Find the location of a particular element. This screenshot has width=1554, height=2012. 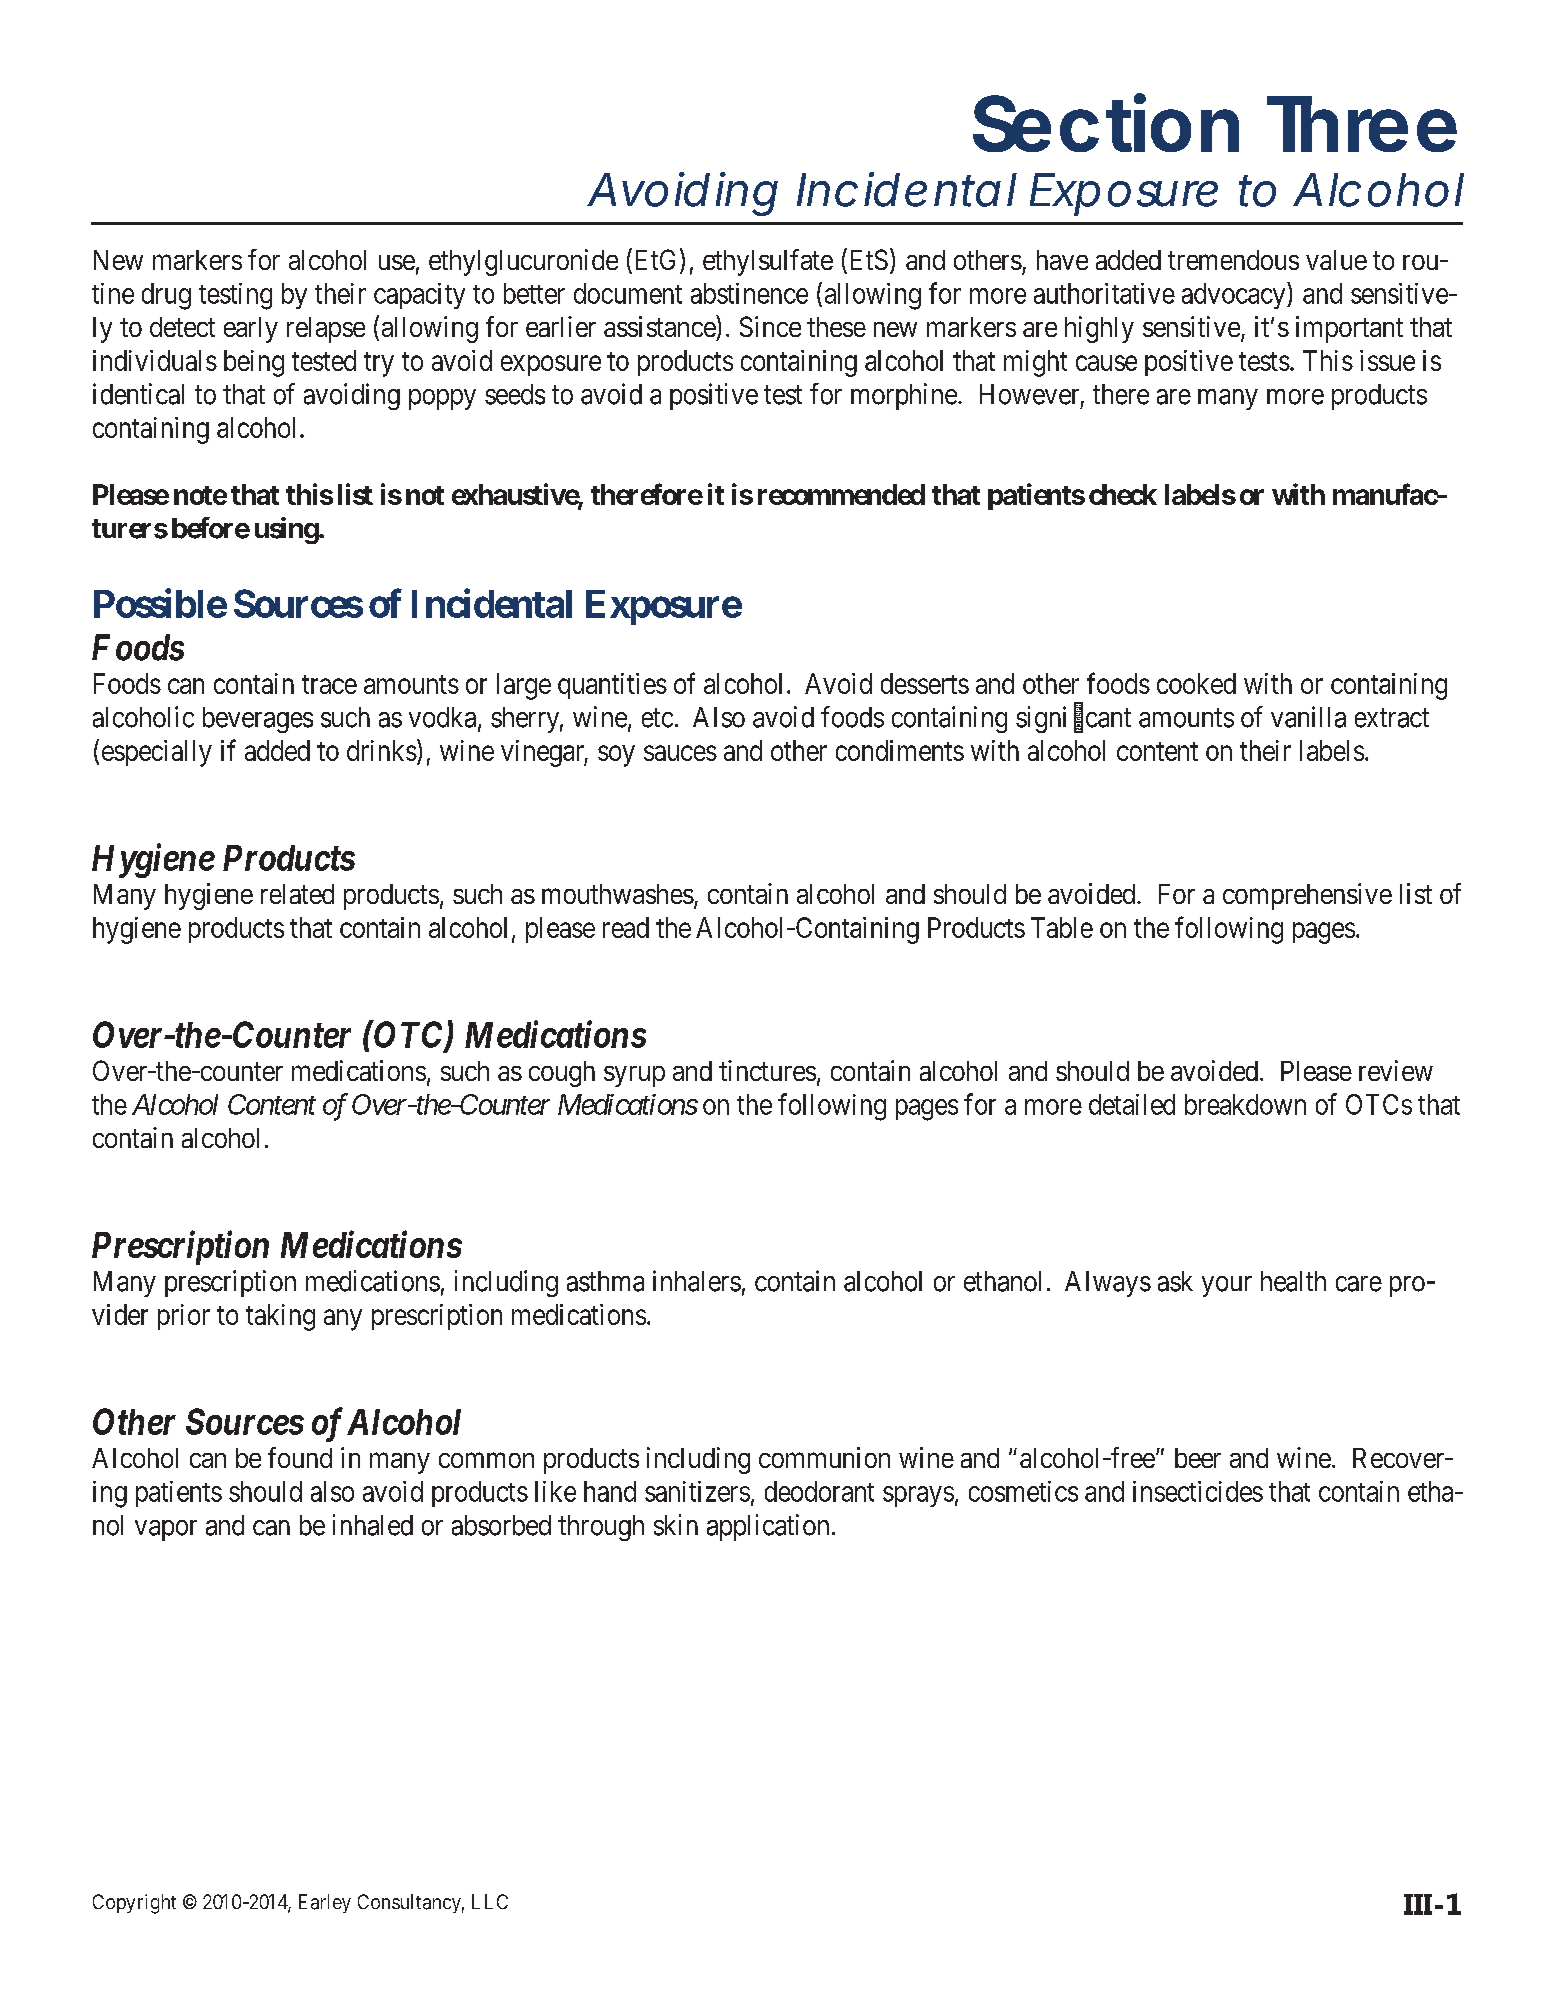

breakdown is located at coordinates (1245, 1104).
